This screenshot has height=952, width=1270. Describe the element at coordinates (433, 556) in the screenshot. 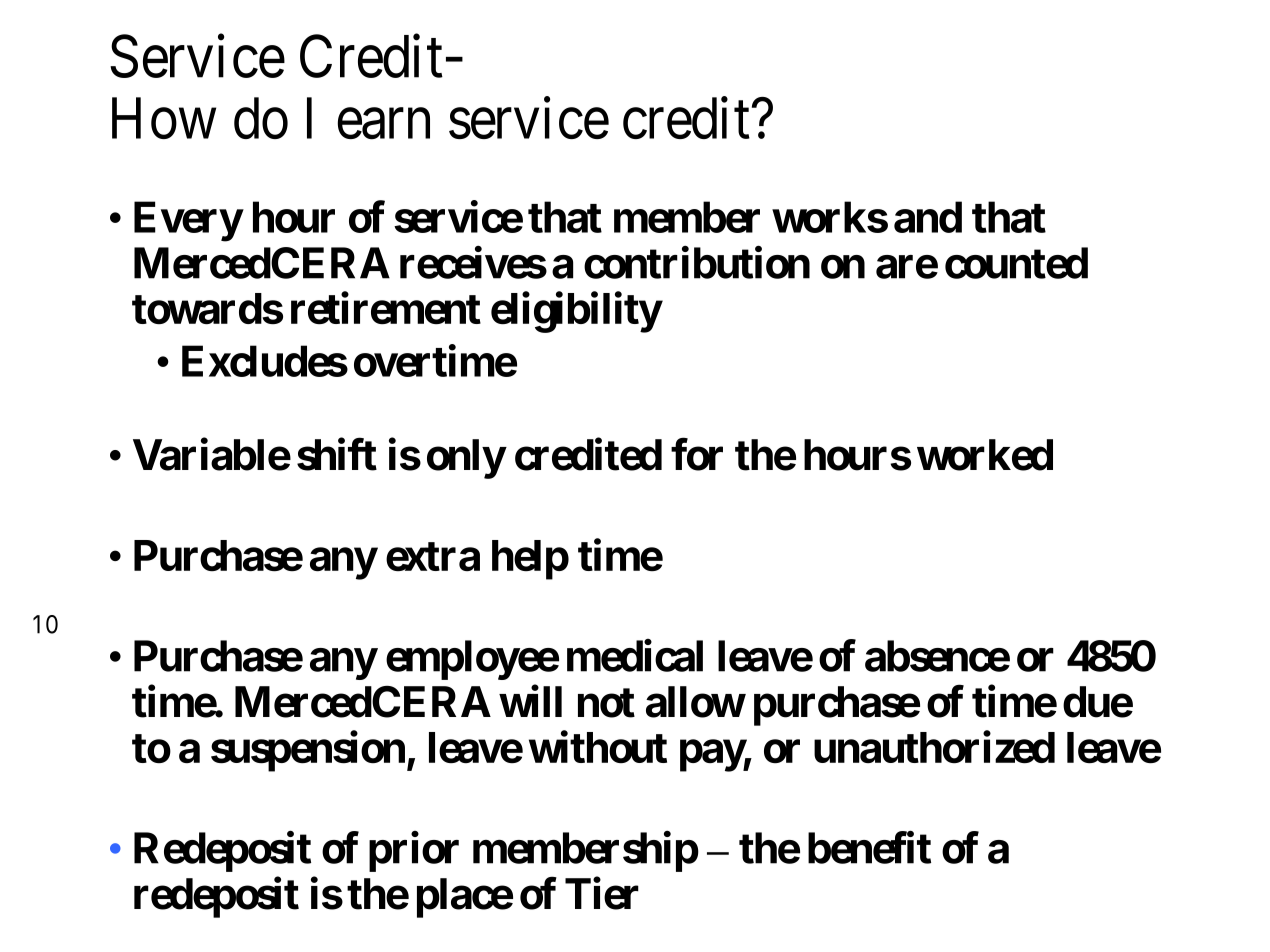

I see `extra` at that location.
